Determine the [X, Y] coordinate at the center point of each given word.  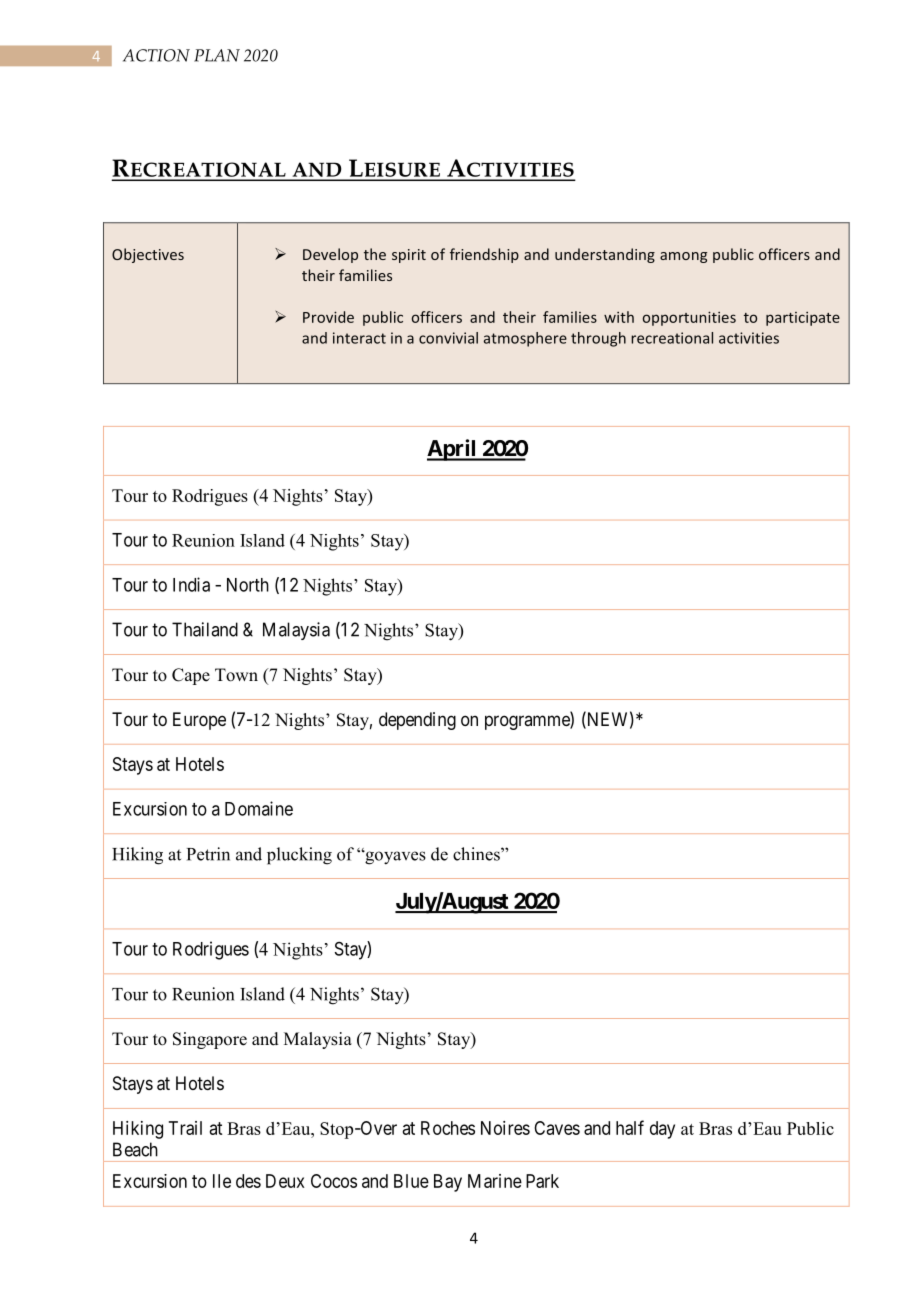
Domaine [259, 808]
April [453, 450]
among [683, 257]
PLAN [217, 55]
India [191, 584]
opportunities [689, 318]
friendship [484, 255]
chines [477, 854]
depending [417, 721]
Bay [448, 1183]
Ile [222, 1181]
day [662, 1130]
